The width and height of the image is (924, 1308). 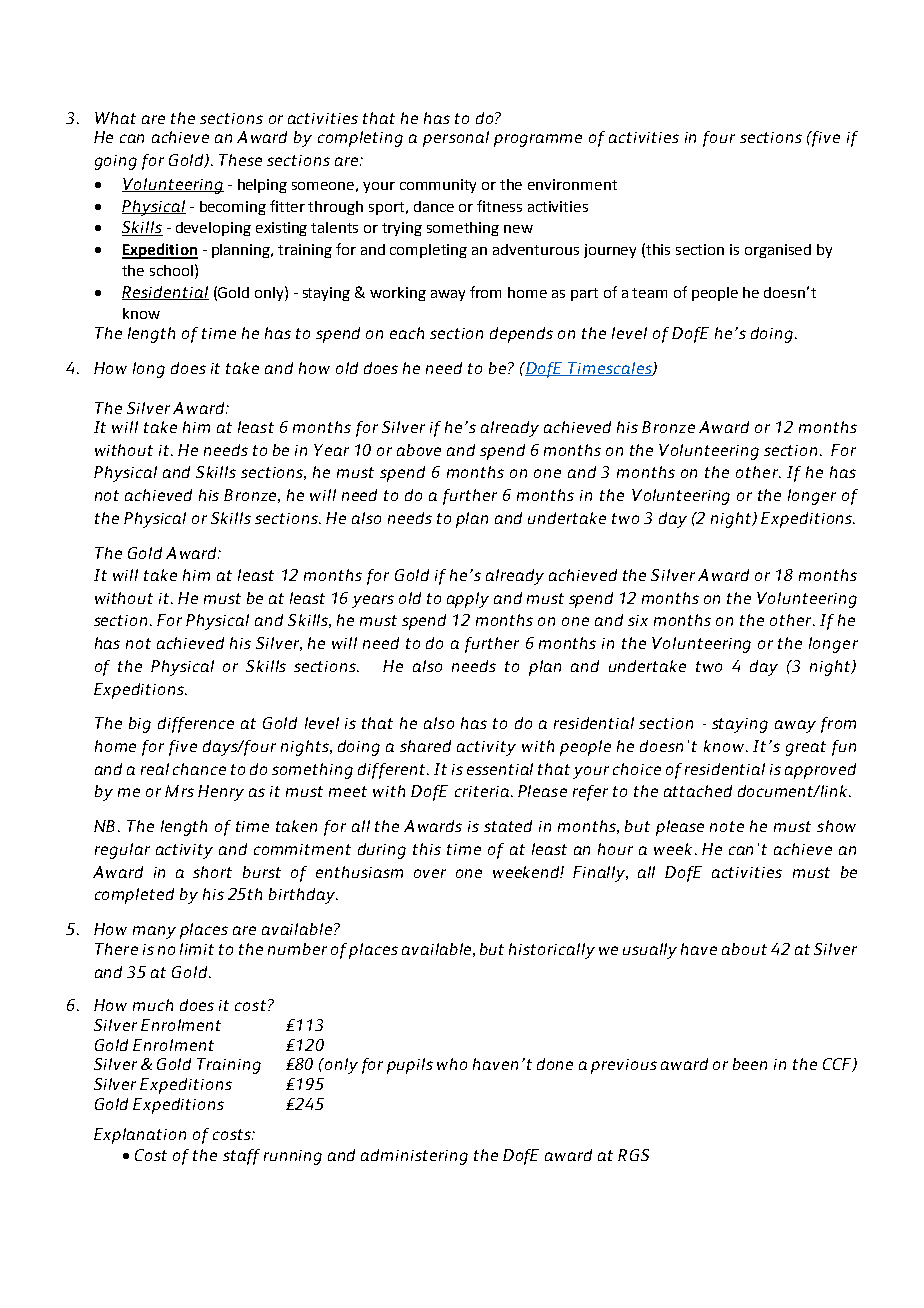 I want to click on These, so click(x=240, y=160).
